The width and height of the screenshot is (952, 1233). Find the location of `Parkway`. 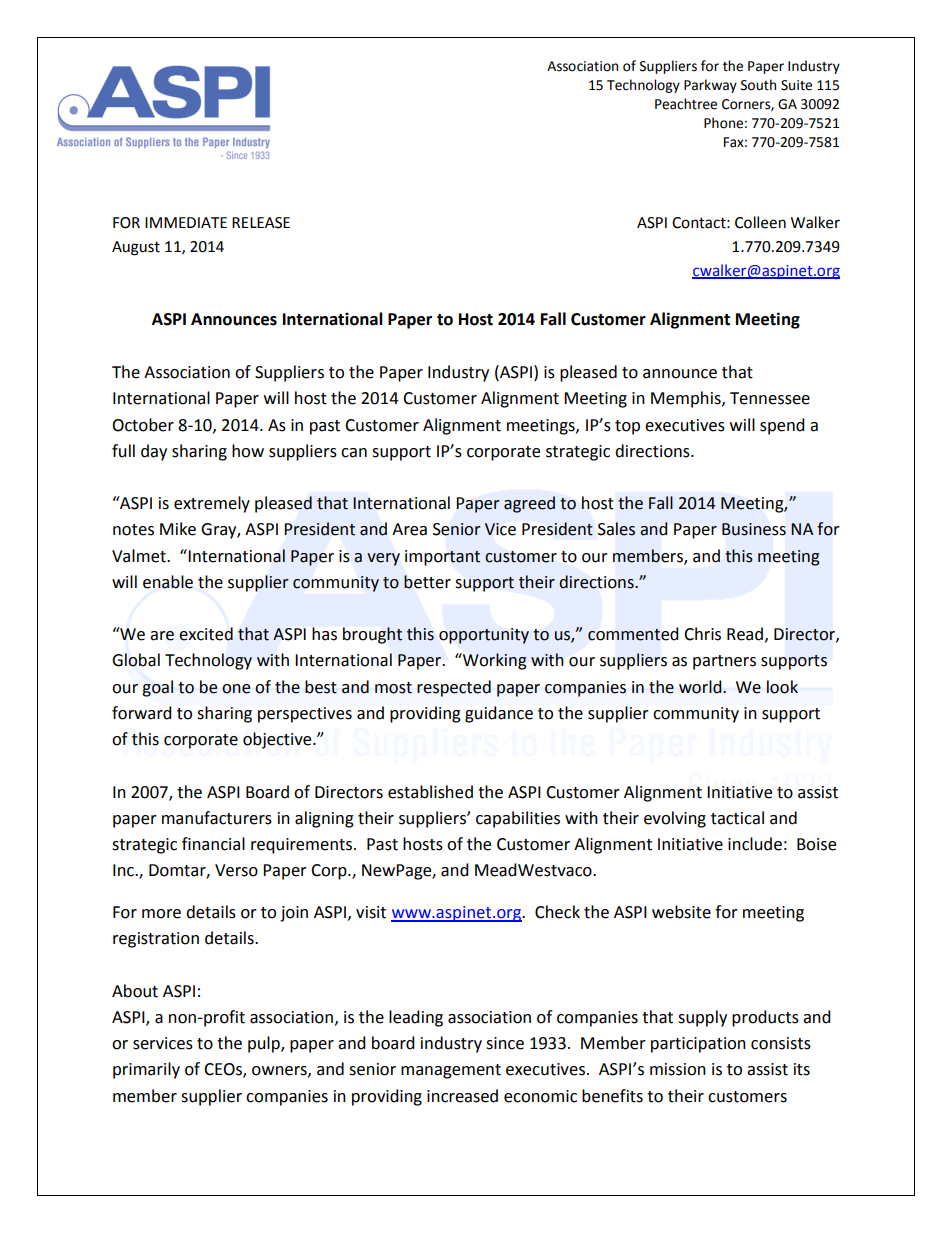

Parkway is located at coordinates (710, 86).
